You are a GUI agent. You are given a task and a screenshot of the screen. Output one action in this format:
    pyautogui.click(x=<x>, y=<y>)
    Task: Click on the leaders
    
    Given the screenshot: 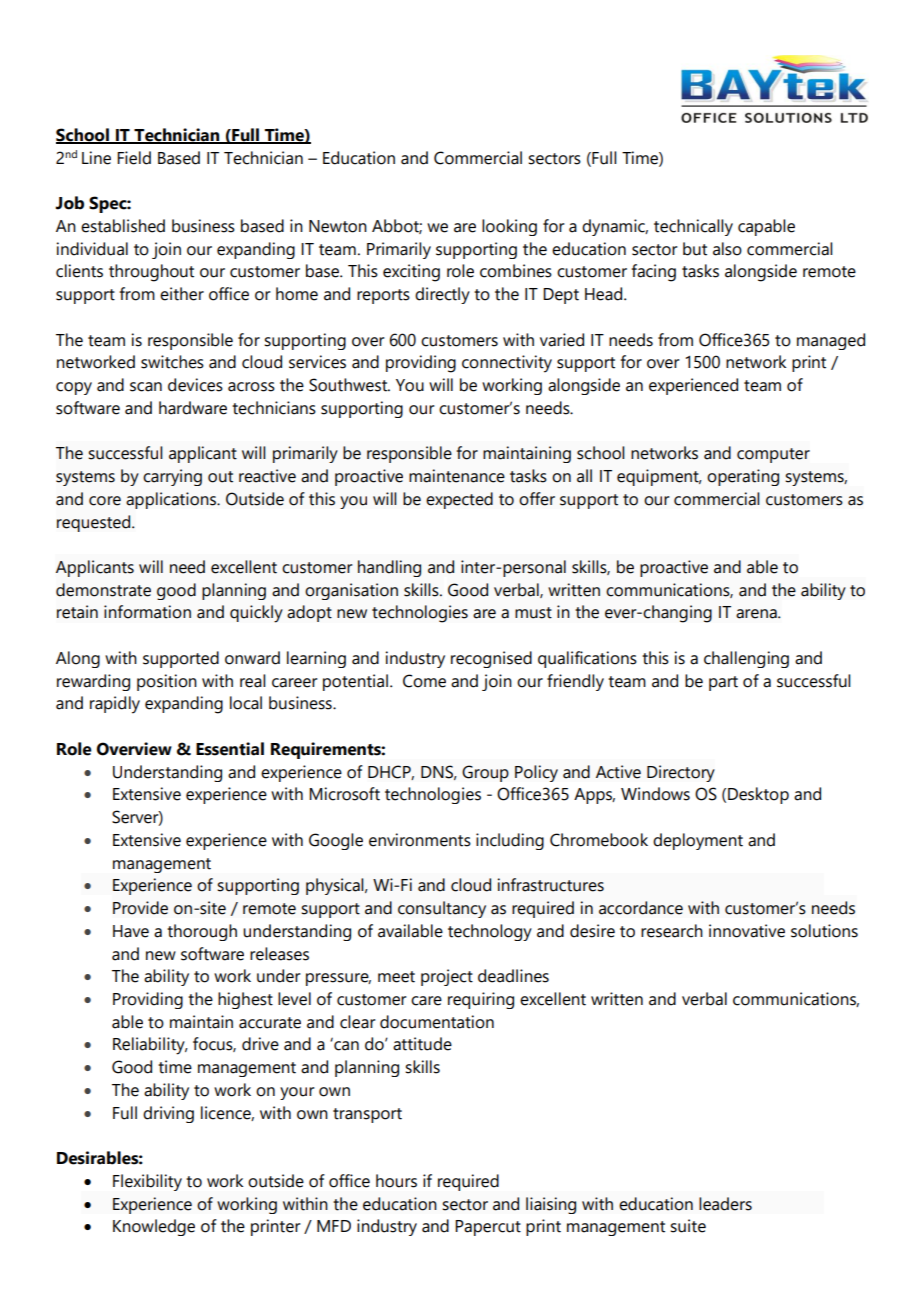 What is the action you would take?
    pyautogui.click(x=725, y=1204)
